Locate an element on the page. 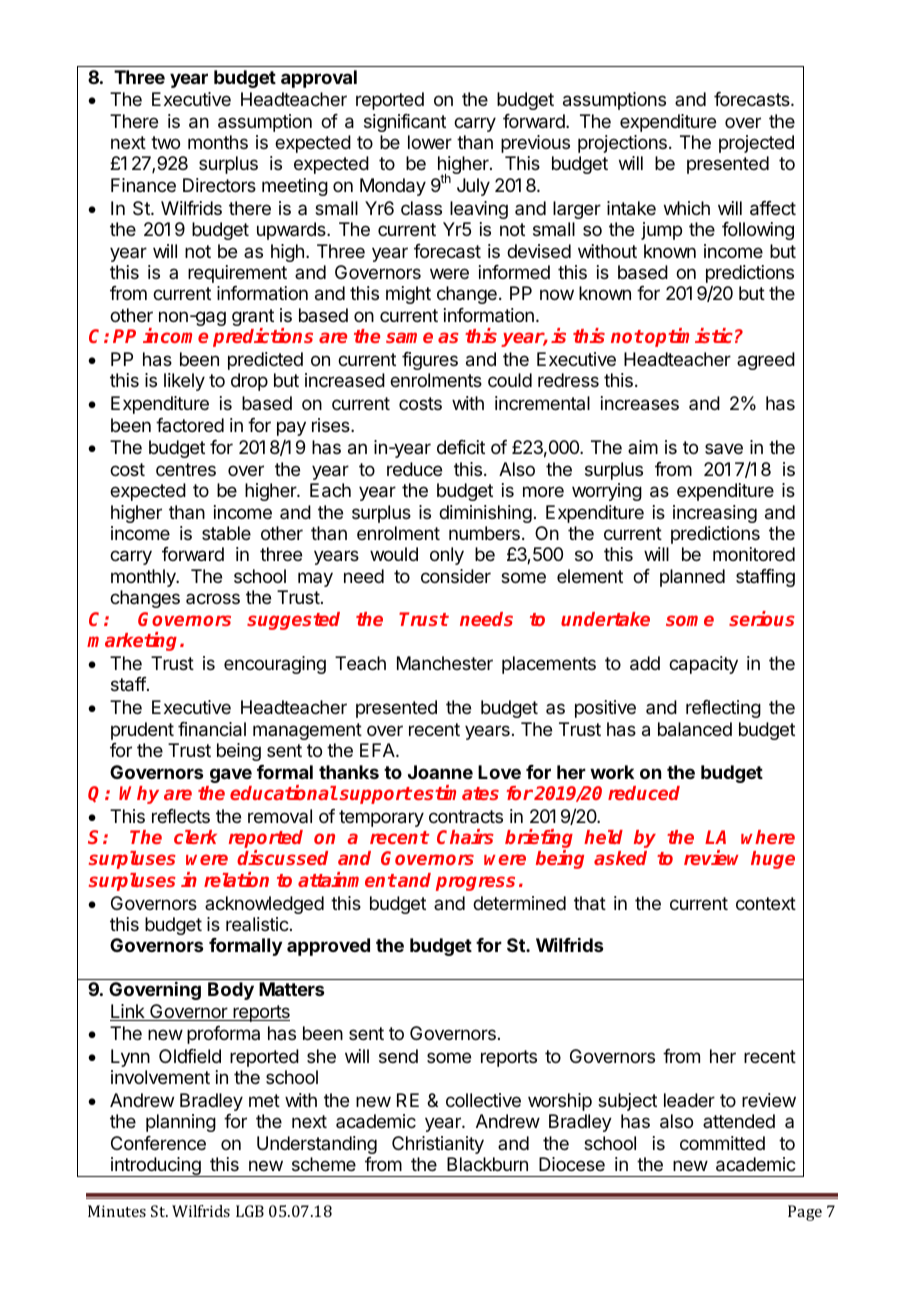 This document has width=924, height=1308. Manchester is located at coordinates (445, 663).
